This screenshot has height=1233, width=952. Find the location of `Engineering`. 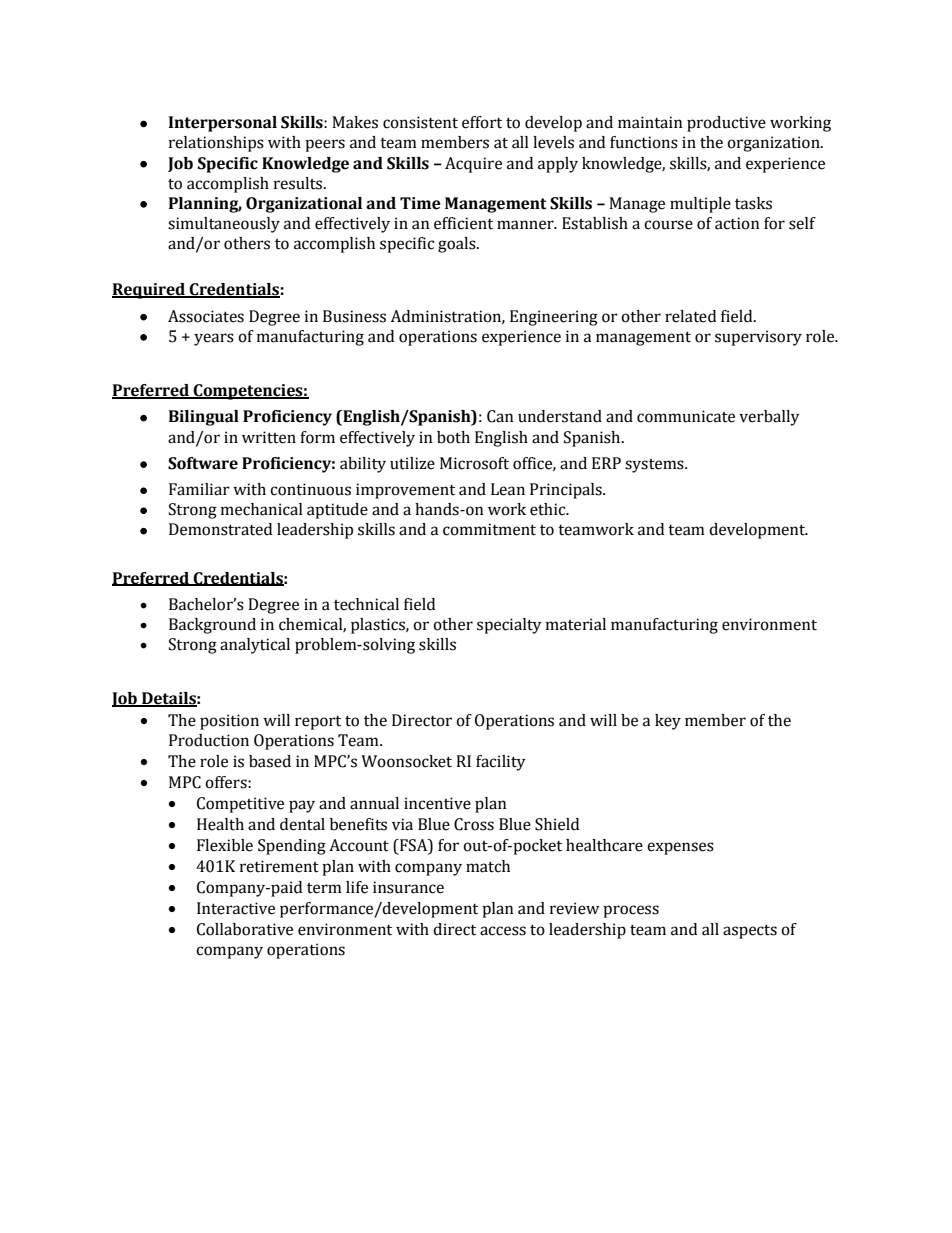

Engineering is located at coordinates (554, 318).
